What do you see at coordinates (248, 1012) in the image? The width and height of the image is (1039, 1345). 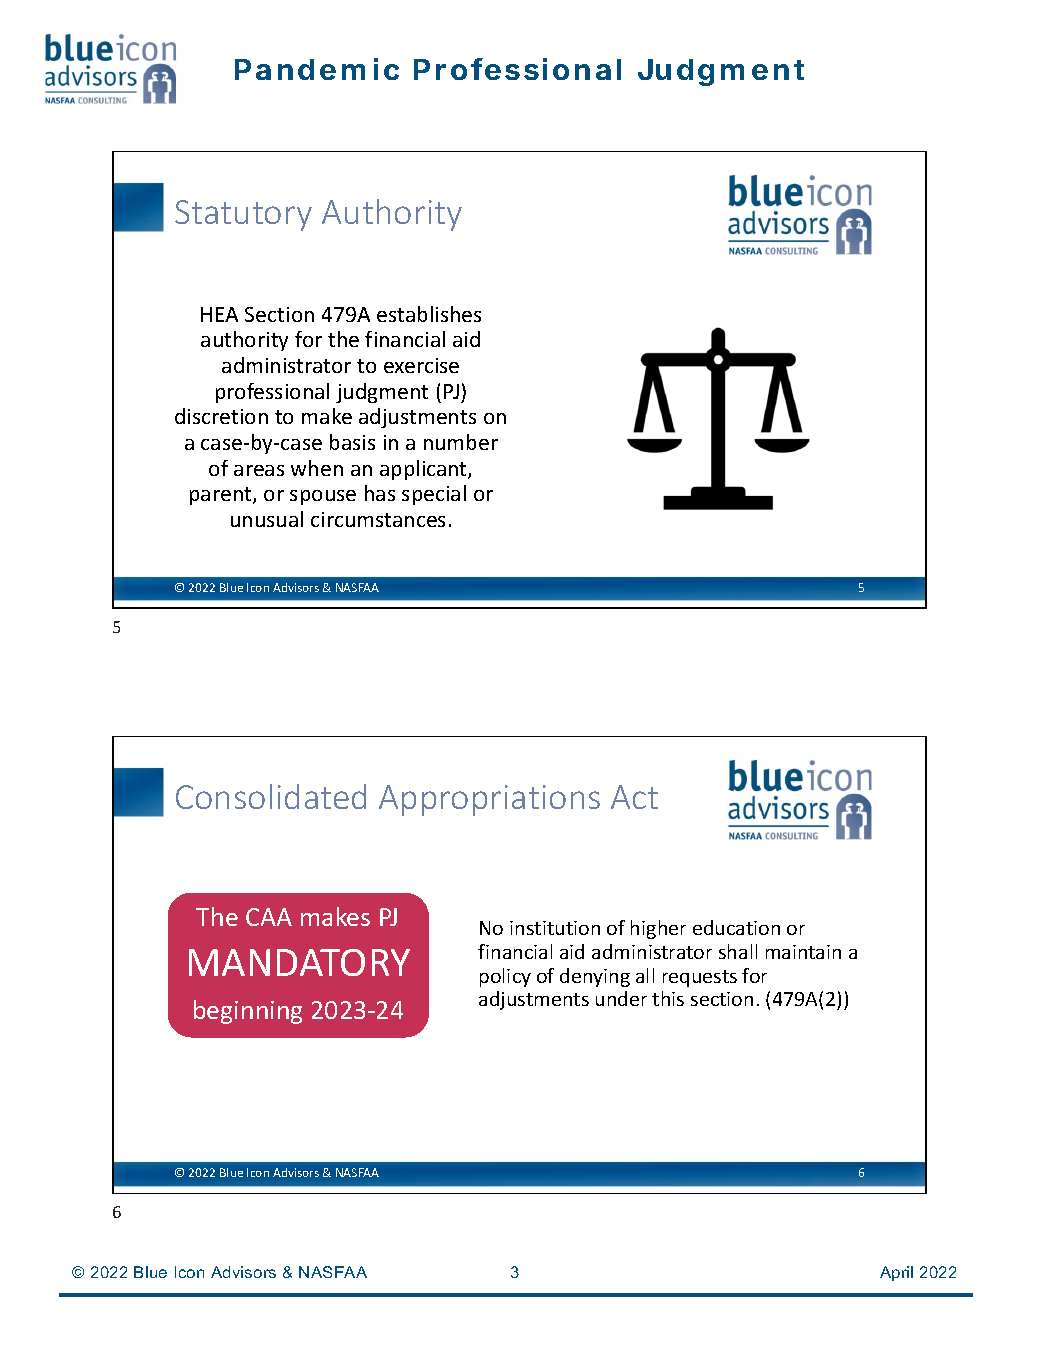 I see `beginning` at bounding box center [248, 1012].
